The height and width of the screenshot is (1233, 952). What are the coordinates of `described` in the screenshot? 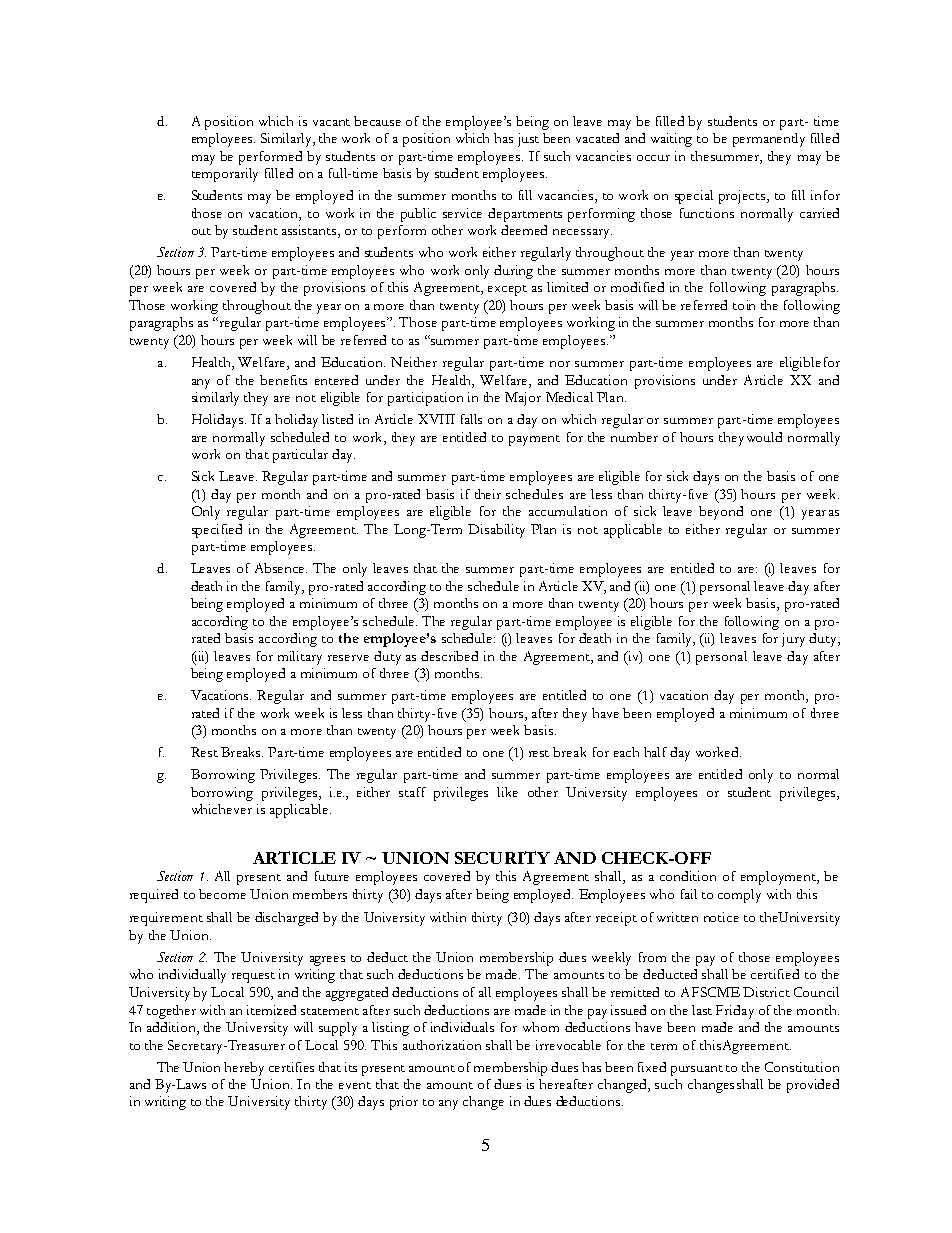 It's located at (449, 656).
